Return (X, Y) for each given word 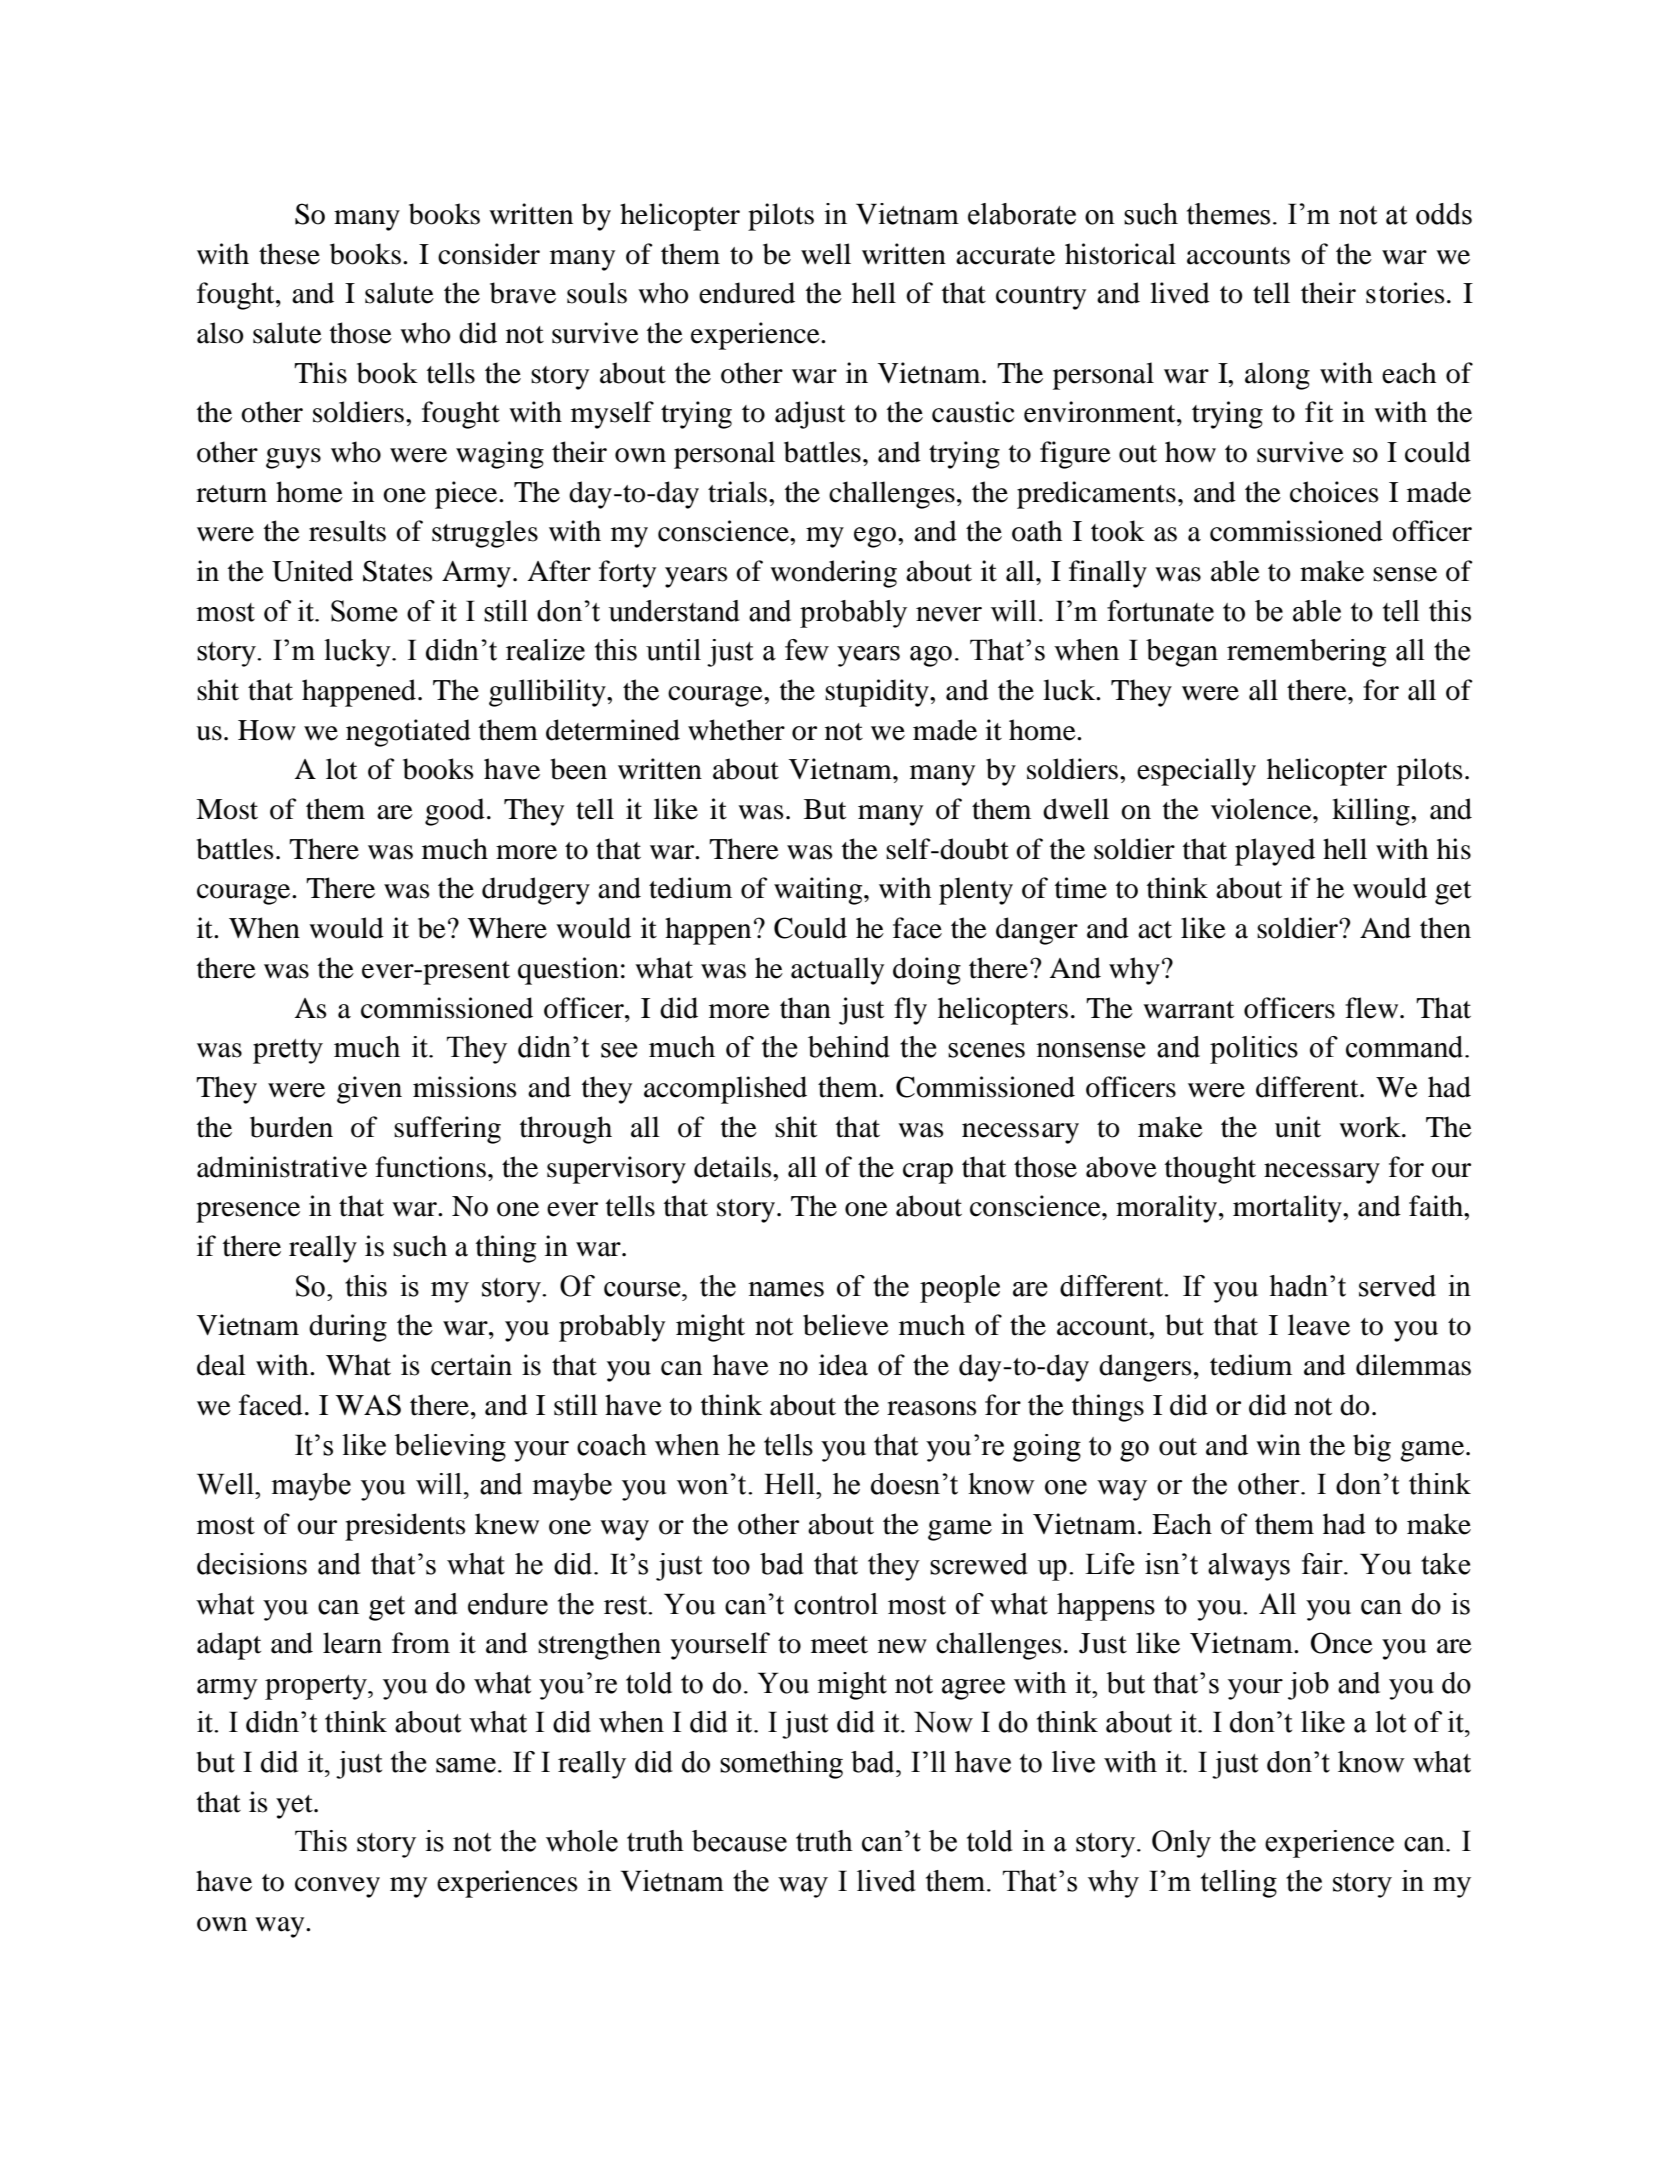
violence (1262, 809)
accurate (1005, 256)
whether (736, 730)
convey (337, 1887)
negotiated (408, 733)
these (289, 254)
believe (846, 1325)
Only (1181, 1844)
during (348, 1328)
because (739, 1841)
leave (1319, 1325)
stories (1405, 293)
